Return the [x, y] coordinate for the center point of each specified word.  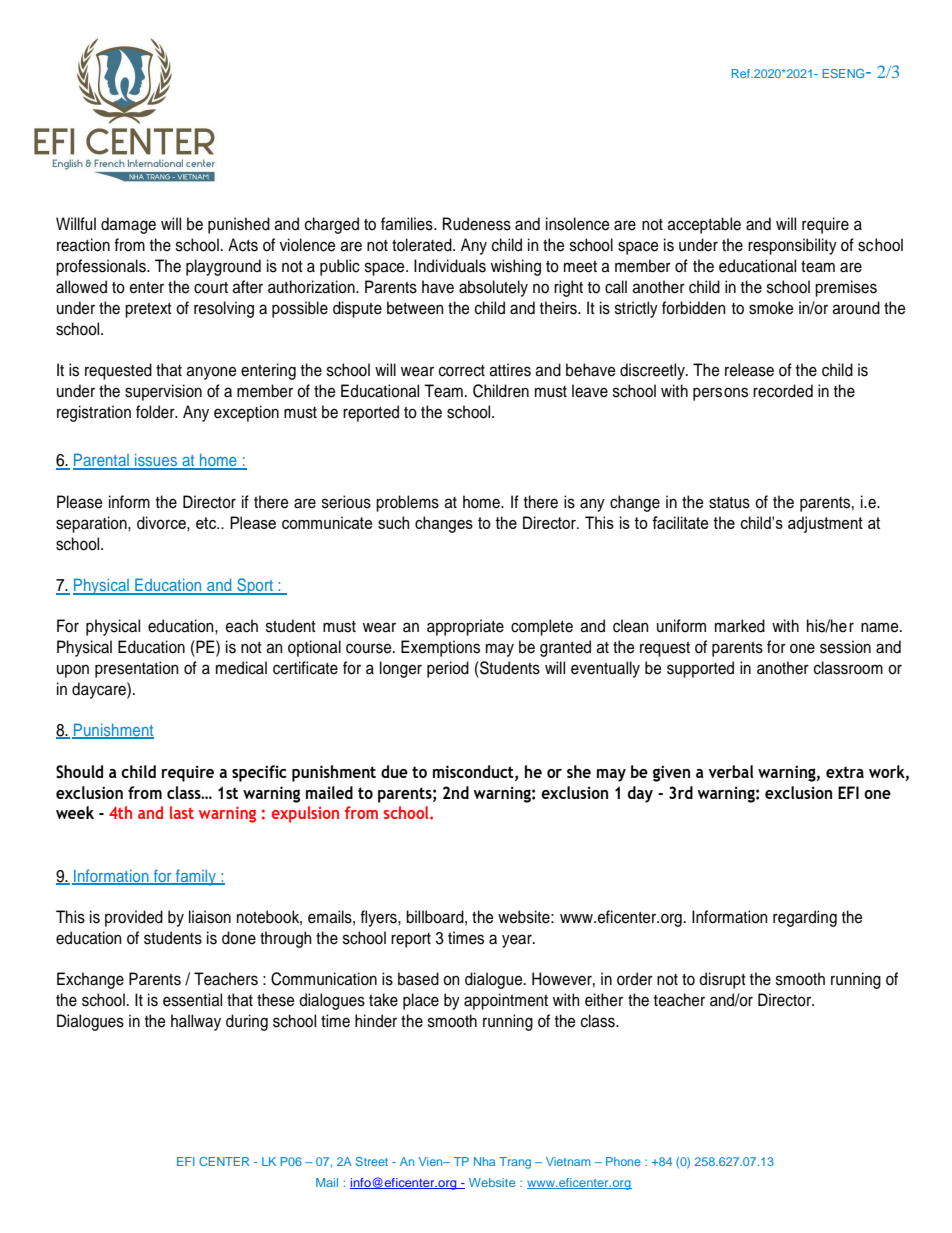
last [182, 812]
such [393, 522]
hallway [196, 1022]
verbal [731, 771]
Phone [623, 1161]
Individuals [450, 266]
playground [223, 267]
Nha [484, 1161]
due [394, 771]
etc [207, 523]
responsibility [792, 246]
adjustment [825, 524]
